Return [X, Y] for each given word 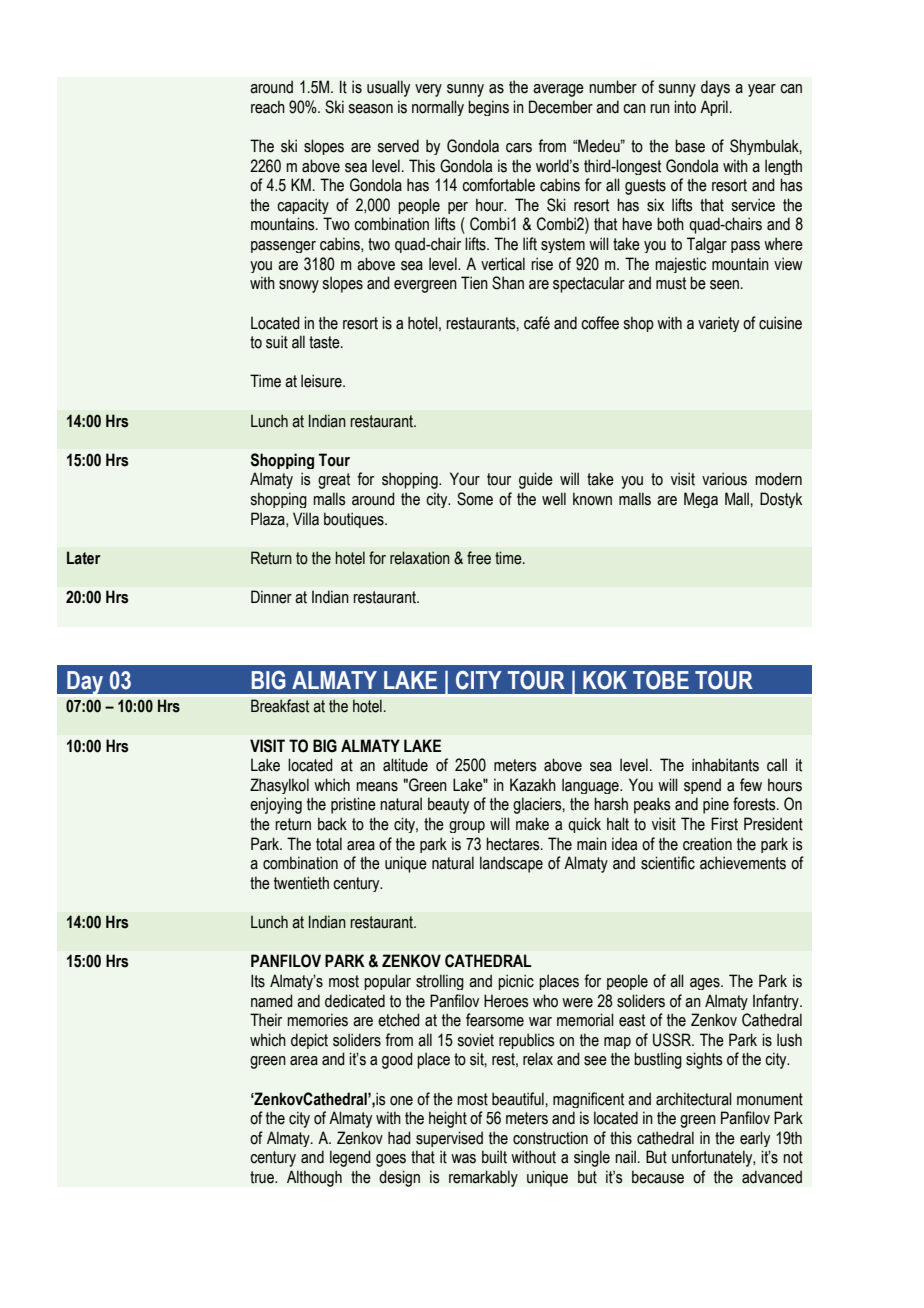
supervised [449, 1139]
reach [268, 107]
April [714, 108]
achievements [743, 863]
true [263, 1177]
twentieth [301, 883]
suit [277, 342]
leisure [322, 381]
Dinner [271, 597]
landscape [511, 864]
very [428, 90]
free [479, 558]
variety [718, 324]
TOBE [661, 680]
